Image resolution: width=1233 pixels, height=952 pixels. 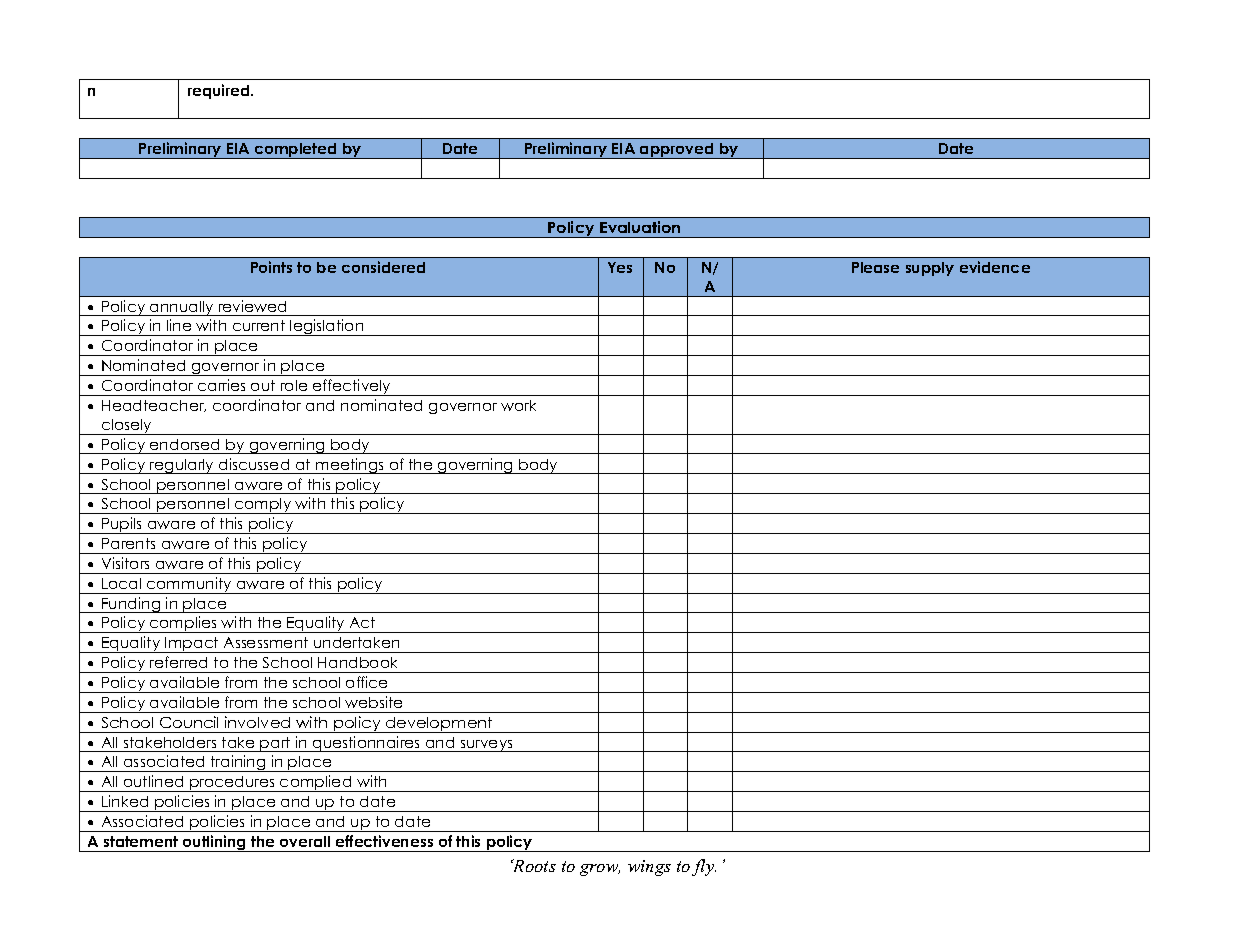 I want to click on development, so click(x=439, y=725).
